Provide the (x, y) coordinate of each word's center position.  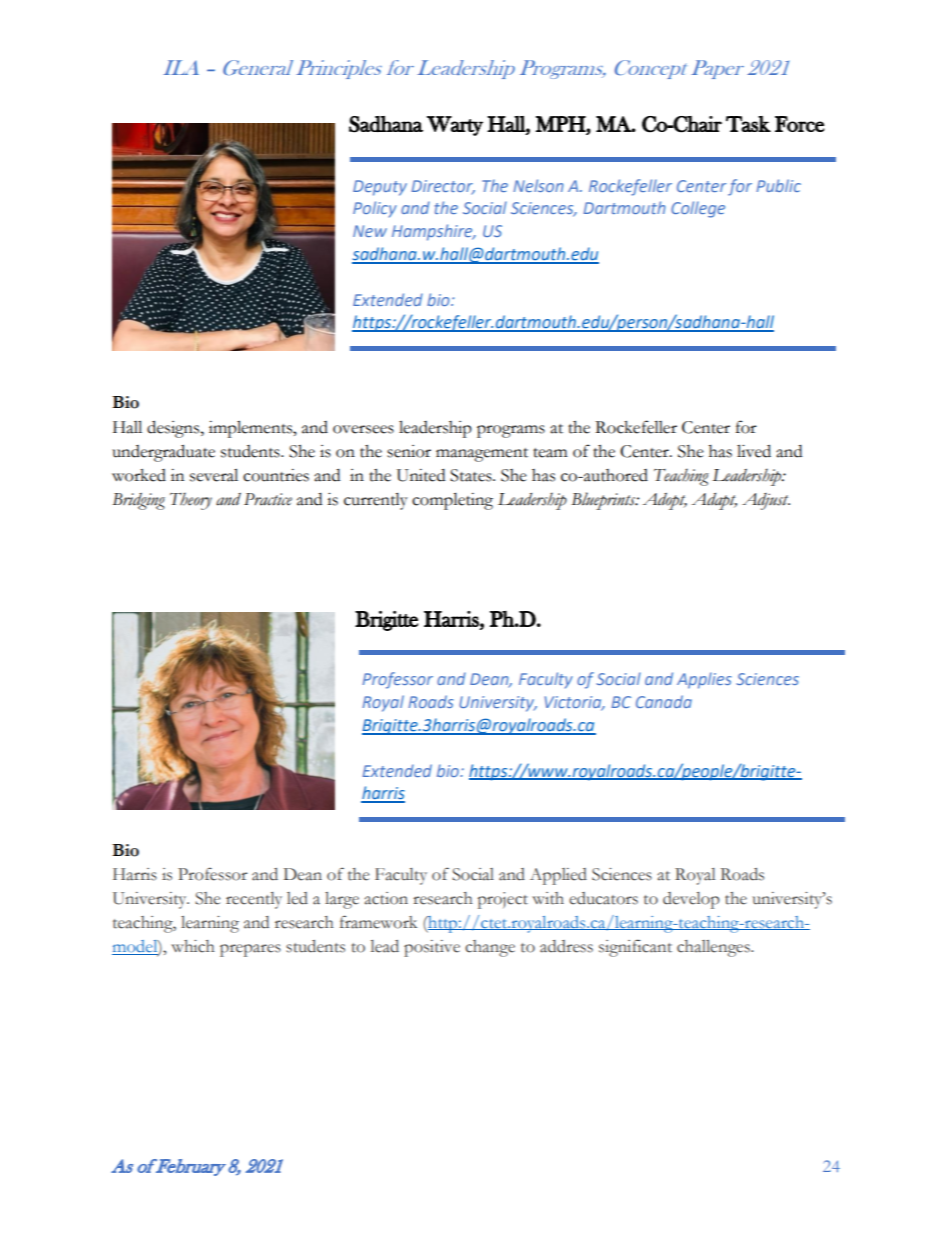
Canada (664, 701)
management (482, 455)
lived (754, 451)
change (490, 948)
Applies (704, 680)
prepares (250, 950)
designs (174, 429)
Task (748, 124)
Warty (455, 126)
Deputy (380, 188)
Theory (191, 501)
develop (691, 900)
